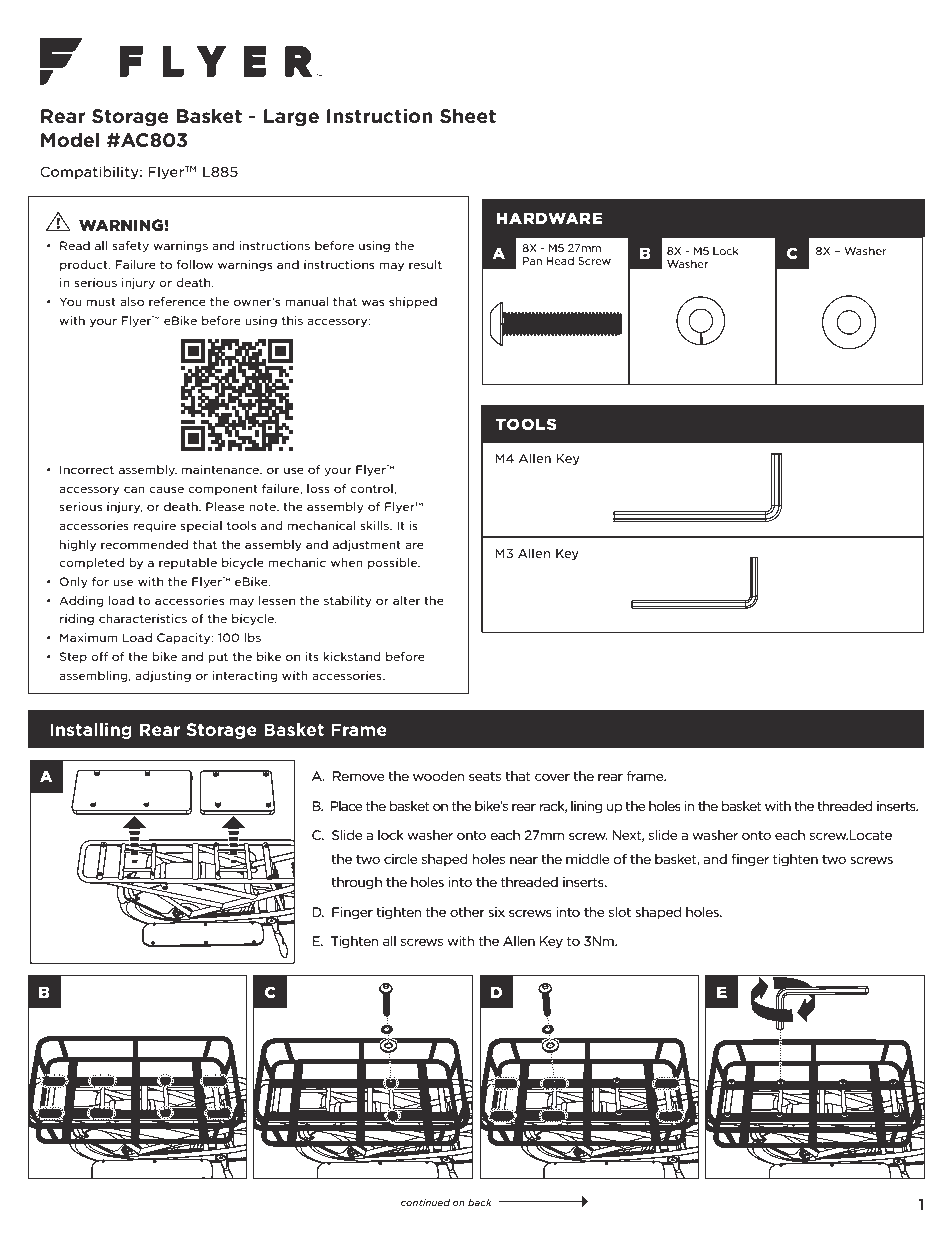  I want to click on Installing, so click(91, 731).
